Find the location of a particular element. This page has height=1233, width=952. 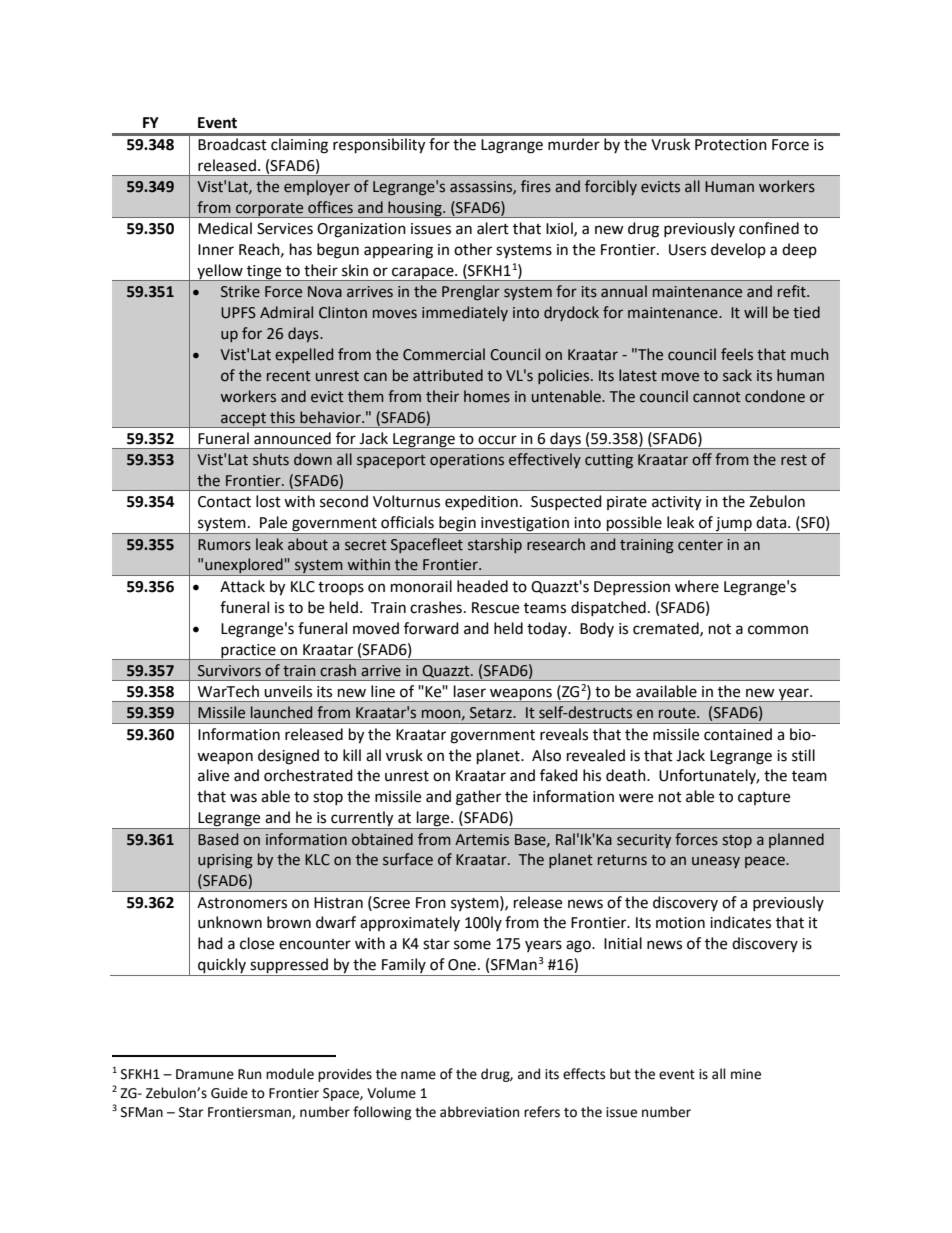

sack is located at coordinates (737, 375).
